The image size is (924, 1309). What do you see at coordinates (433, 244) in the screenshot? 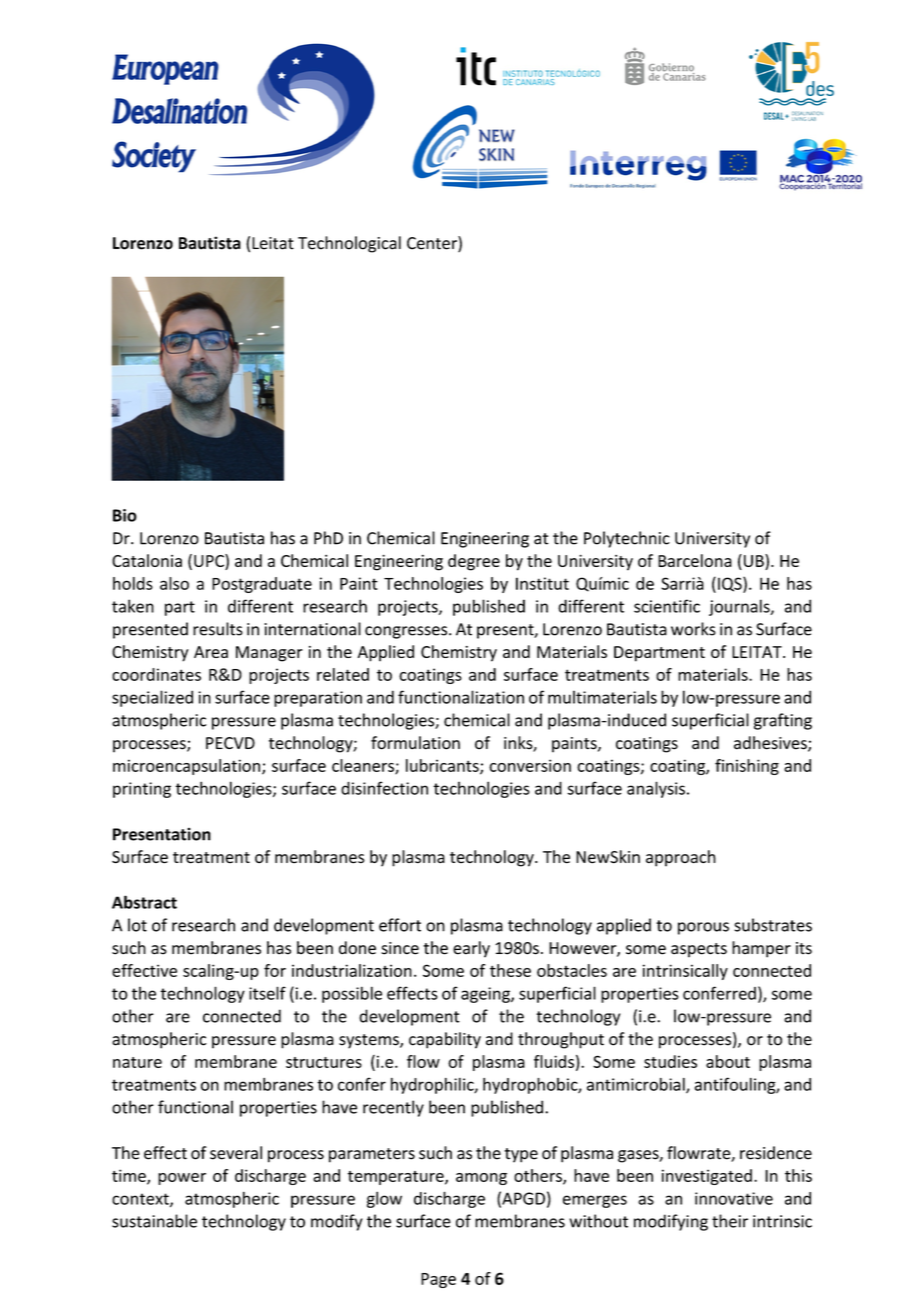
I see `Center` at bounding box center [433, 244].
